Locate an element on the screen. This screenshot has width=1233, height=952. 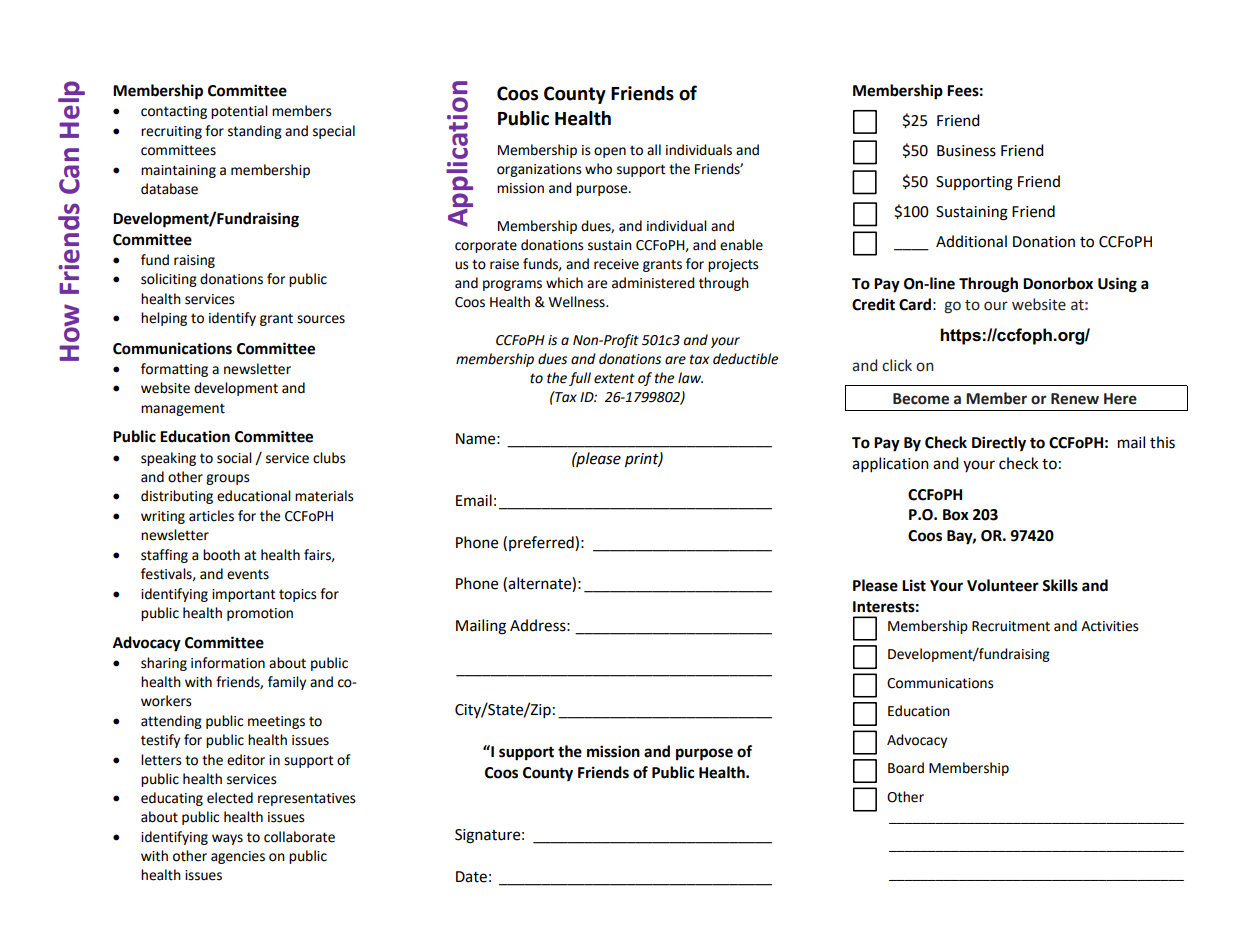
materials is located at coordinates (324, 496).
